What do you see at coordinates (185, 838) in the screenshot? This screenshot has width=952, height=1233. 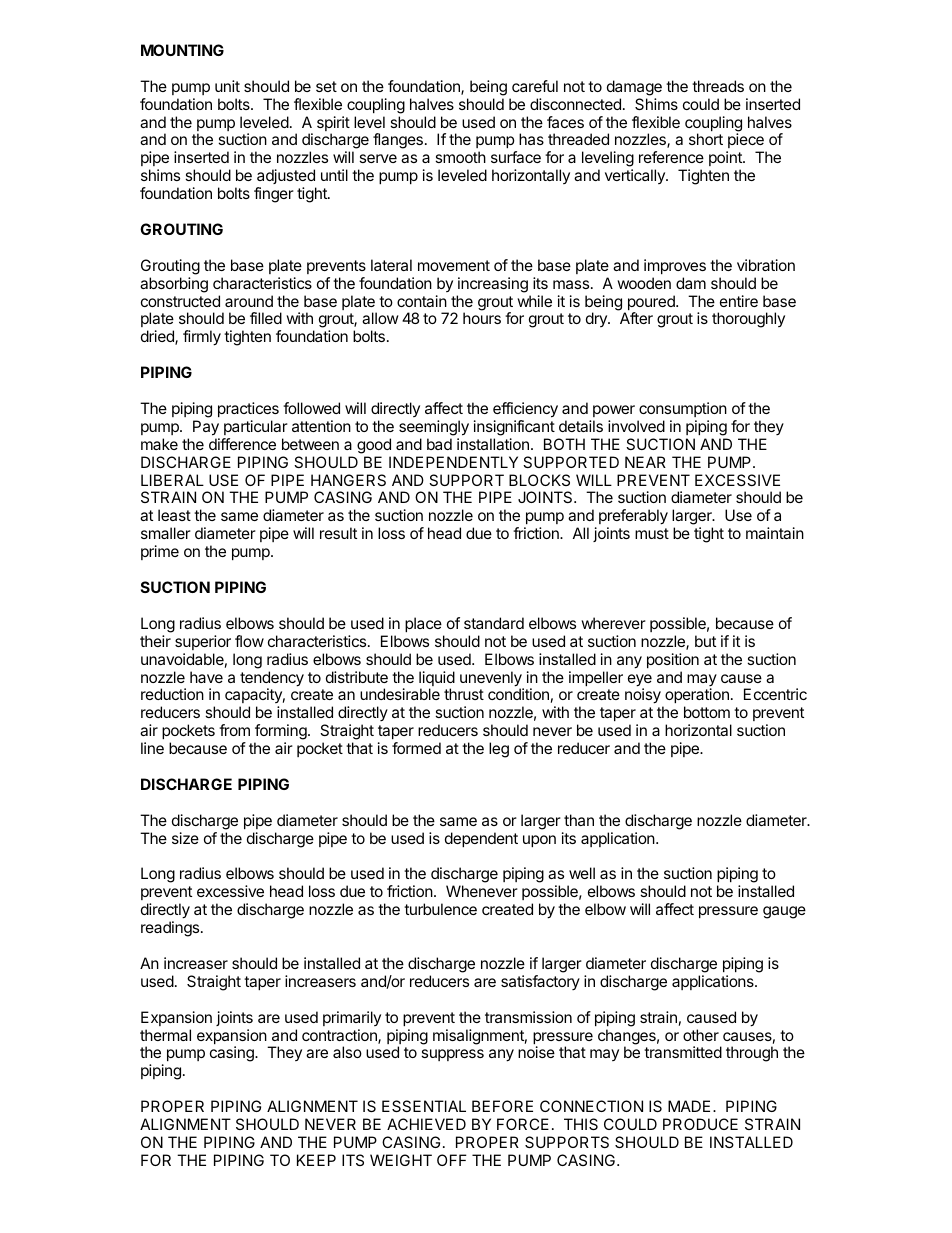 I see `size` at bounding box center [185, 838].
